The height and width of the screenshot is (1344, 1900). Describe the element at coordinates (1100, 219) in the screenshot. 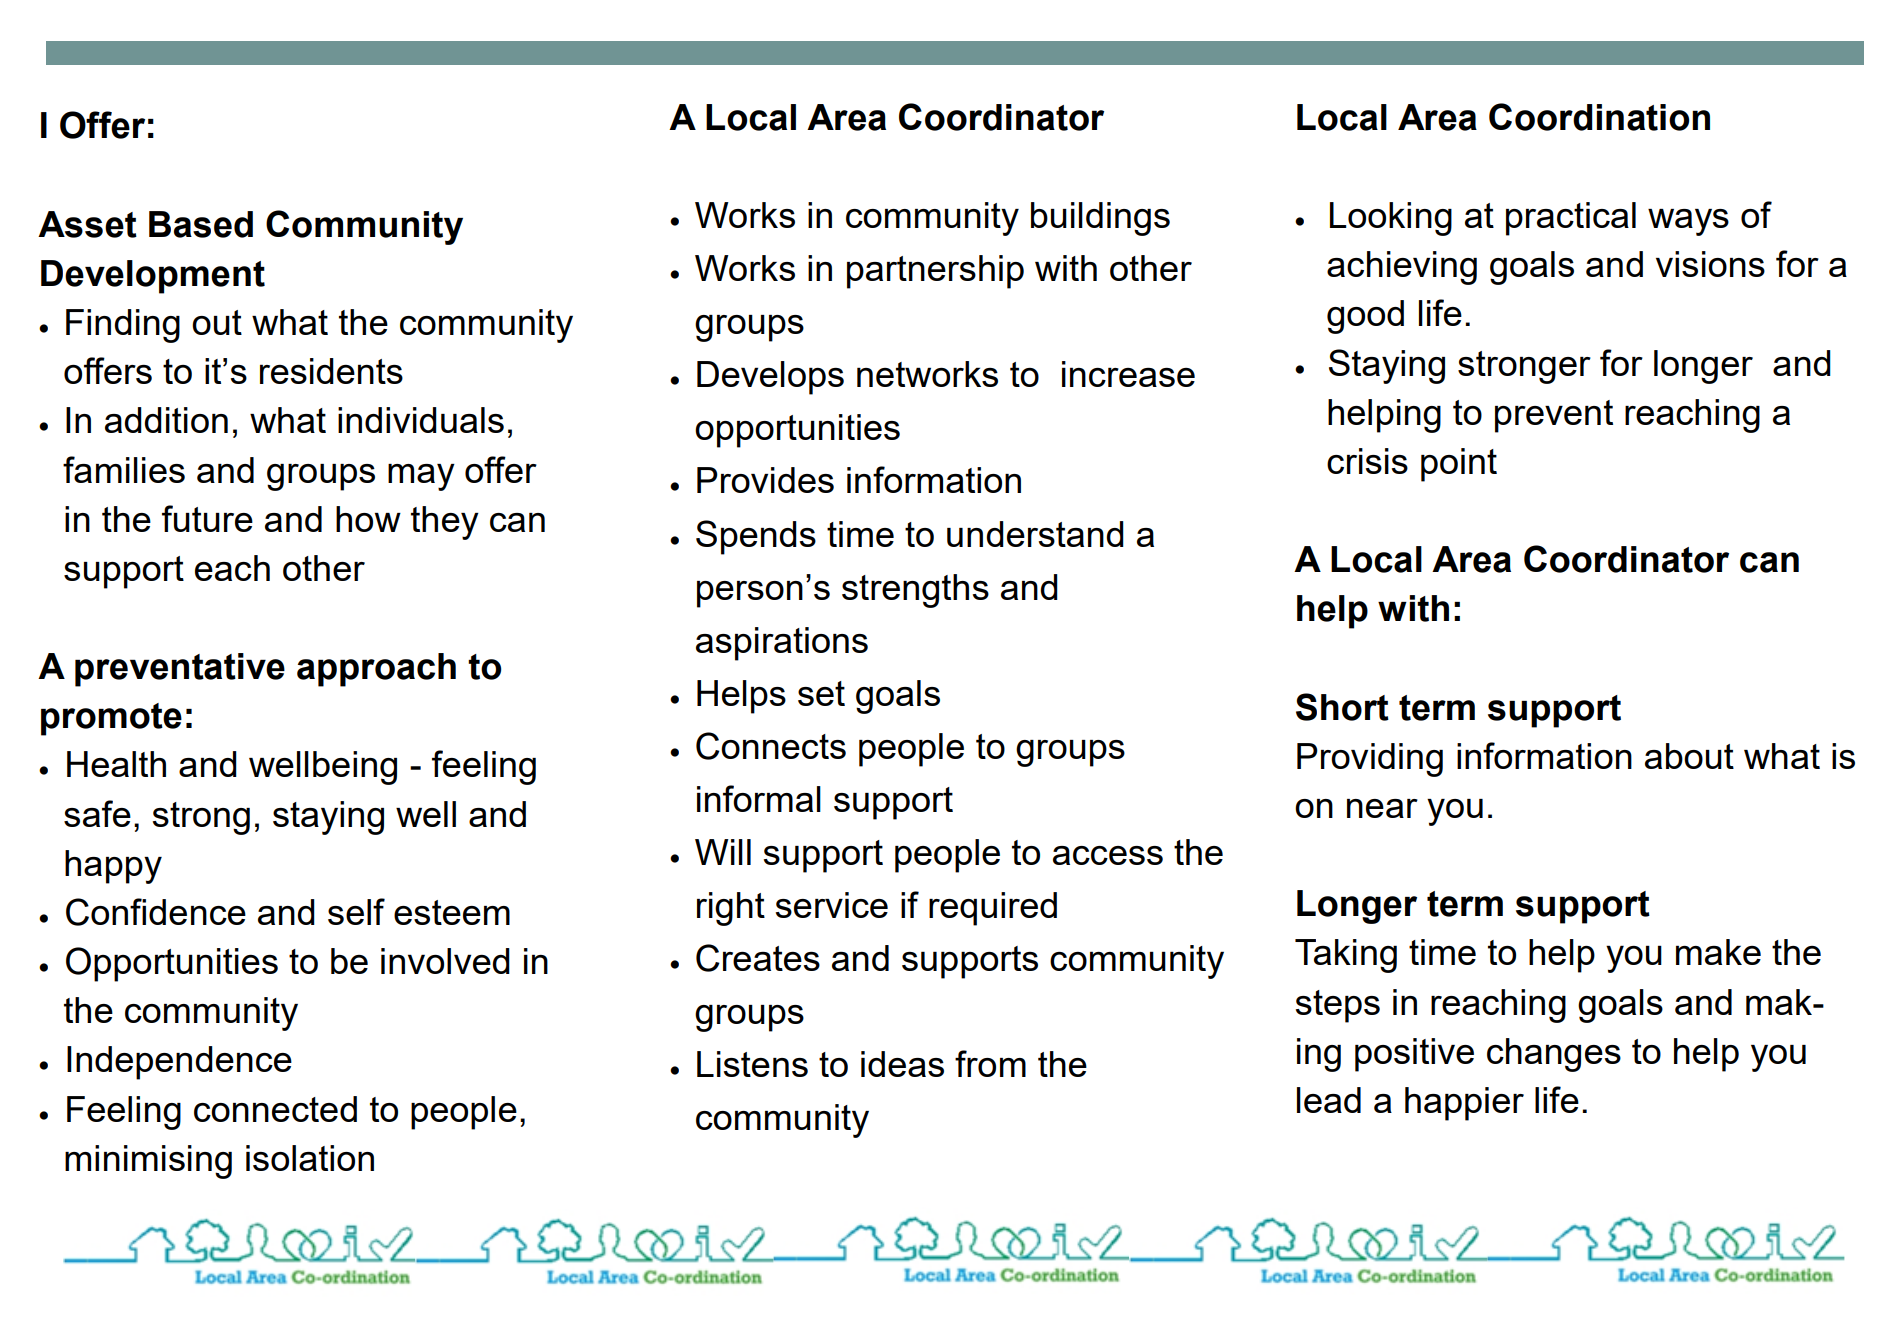

I see `buildings` at that location.
